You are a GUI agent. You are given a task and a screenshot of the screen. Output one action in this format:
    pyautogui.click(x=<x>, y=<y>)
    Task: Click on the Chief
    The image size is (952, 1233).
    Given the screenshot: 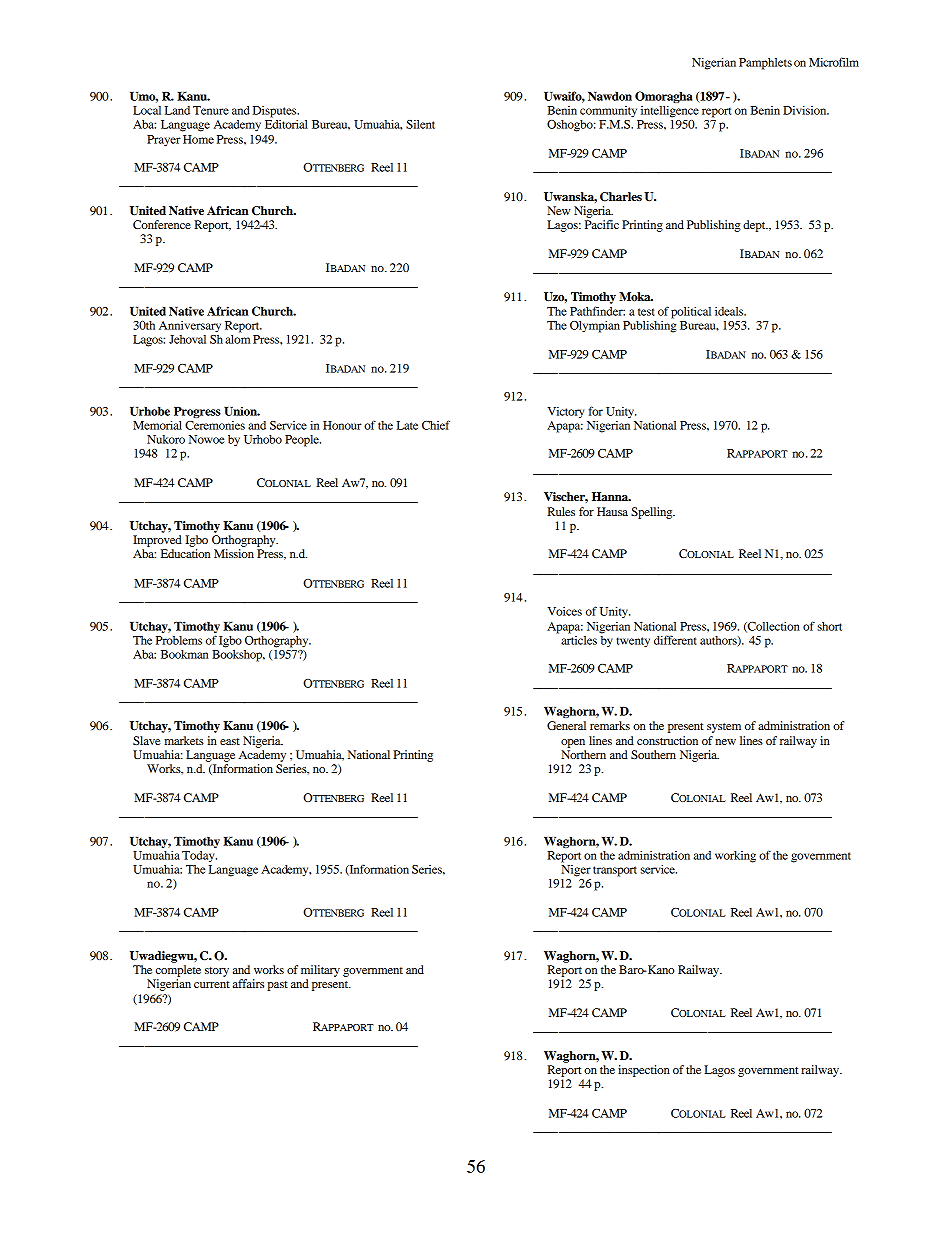 What is the action you would take?
    pyautogui.click(x=436, y=425)
